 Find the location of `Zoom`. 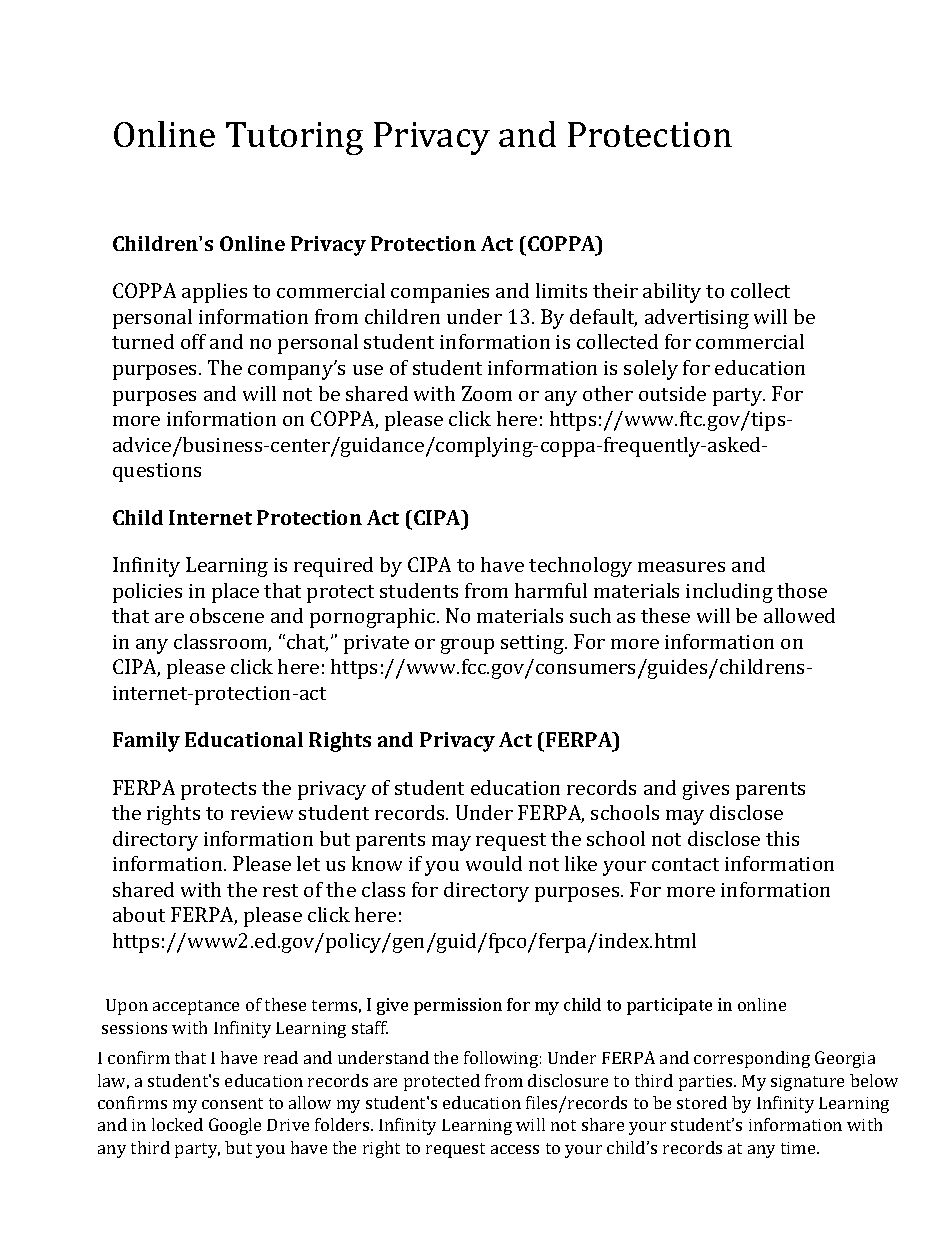

Zoom is located at coordinates (487, 393).
